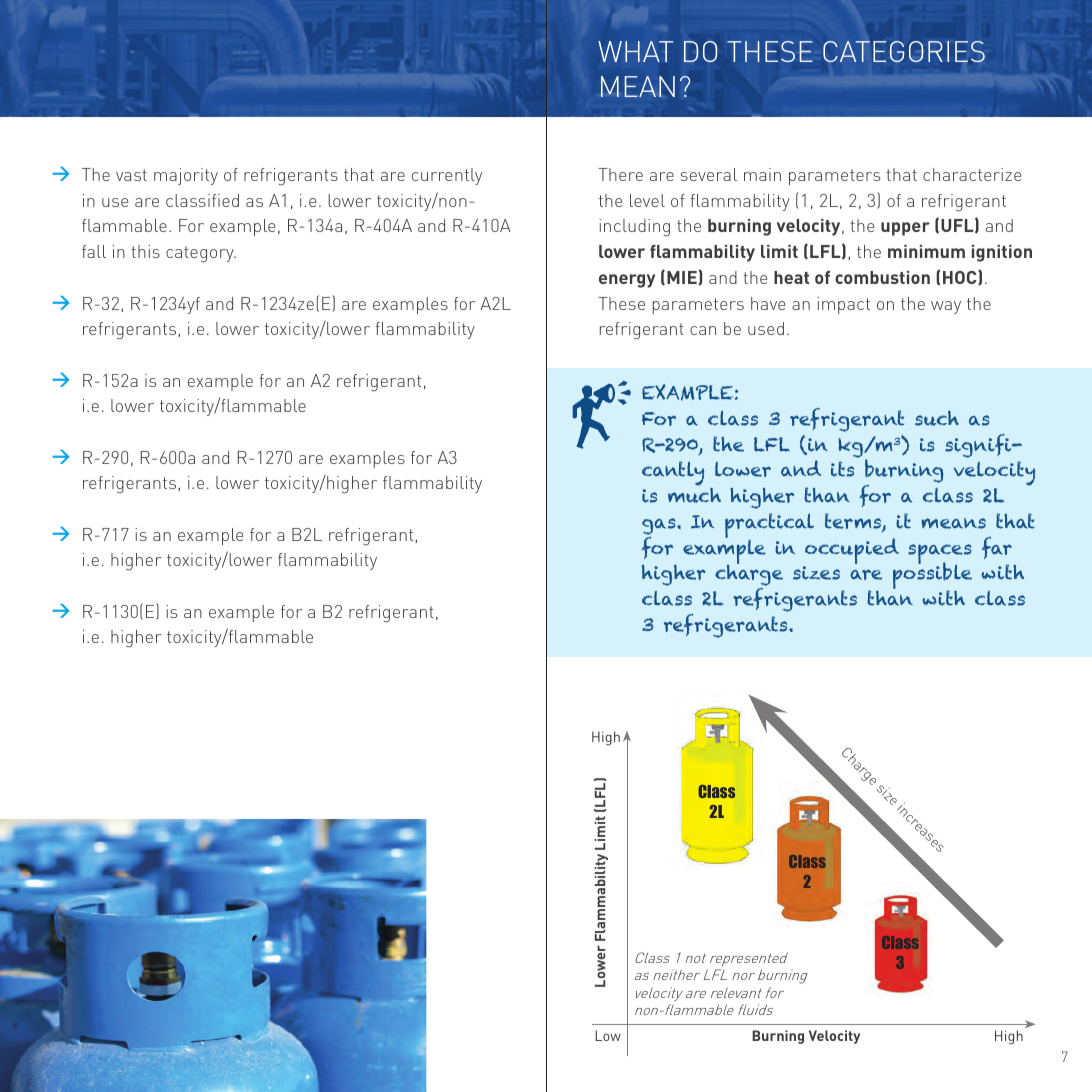 This document has width=1092, height=1092. Describe the element at coordinates (766, 328) in the document. I see `used` at that location.
